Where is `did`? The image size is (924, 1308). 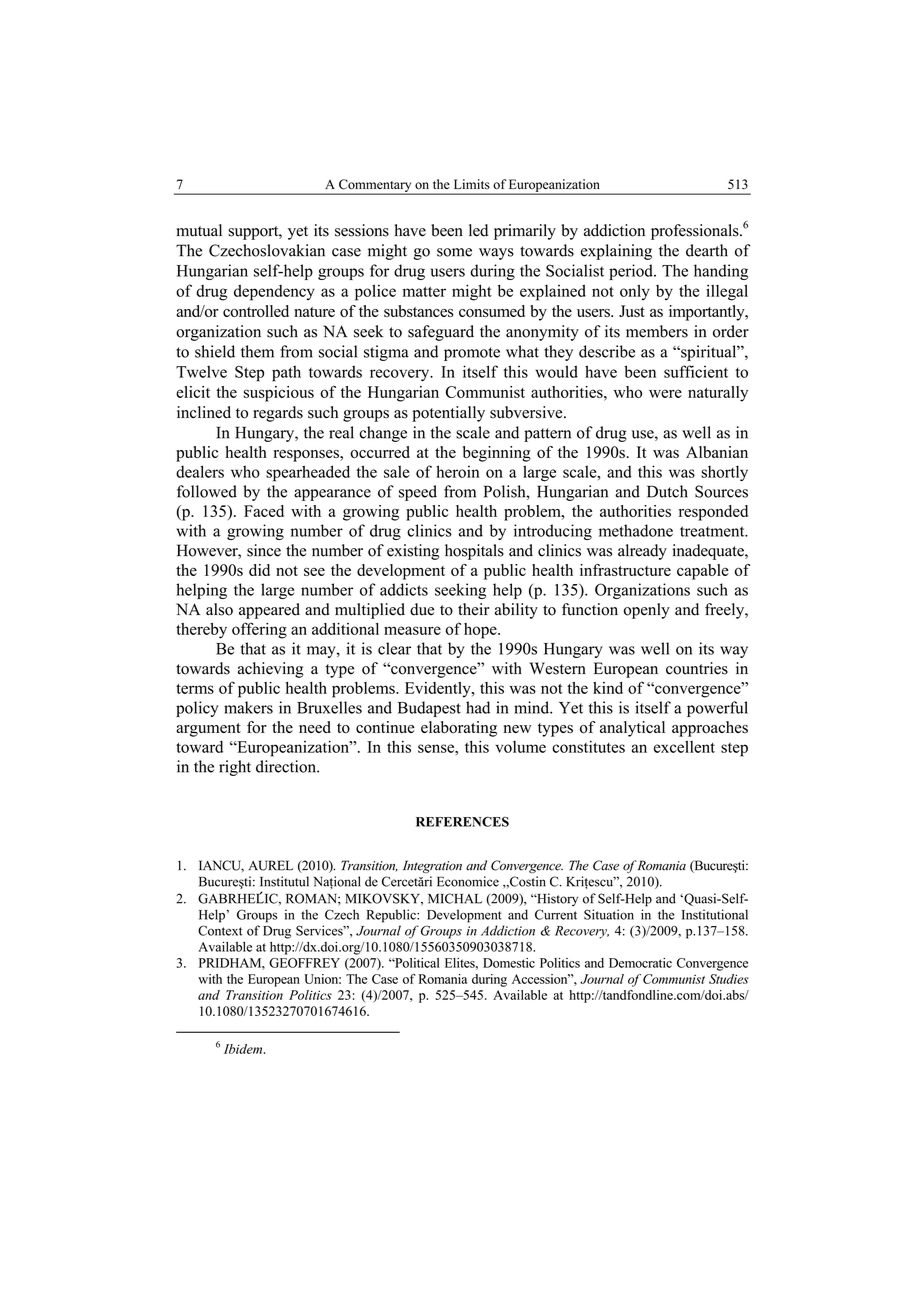 did is located at coordinates (259, 570).
